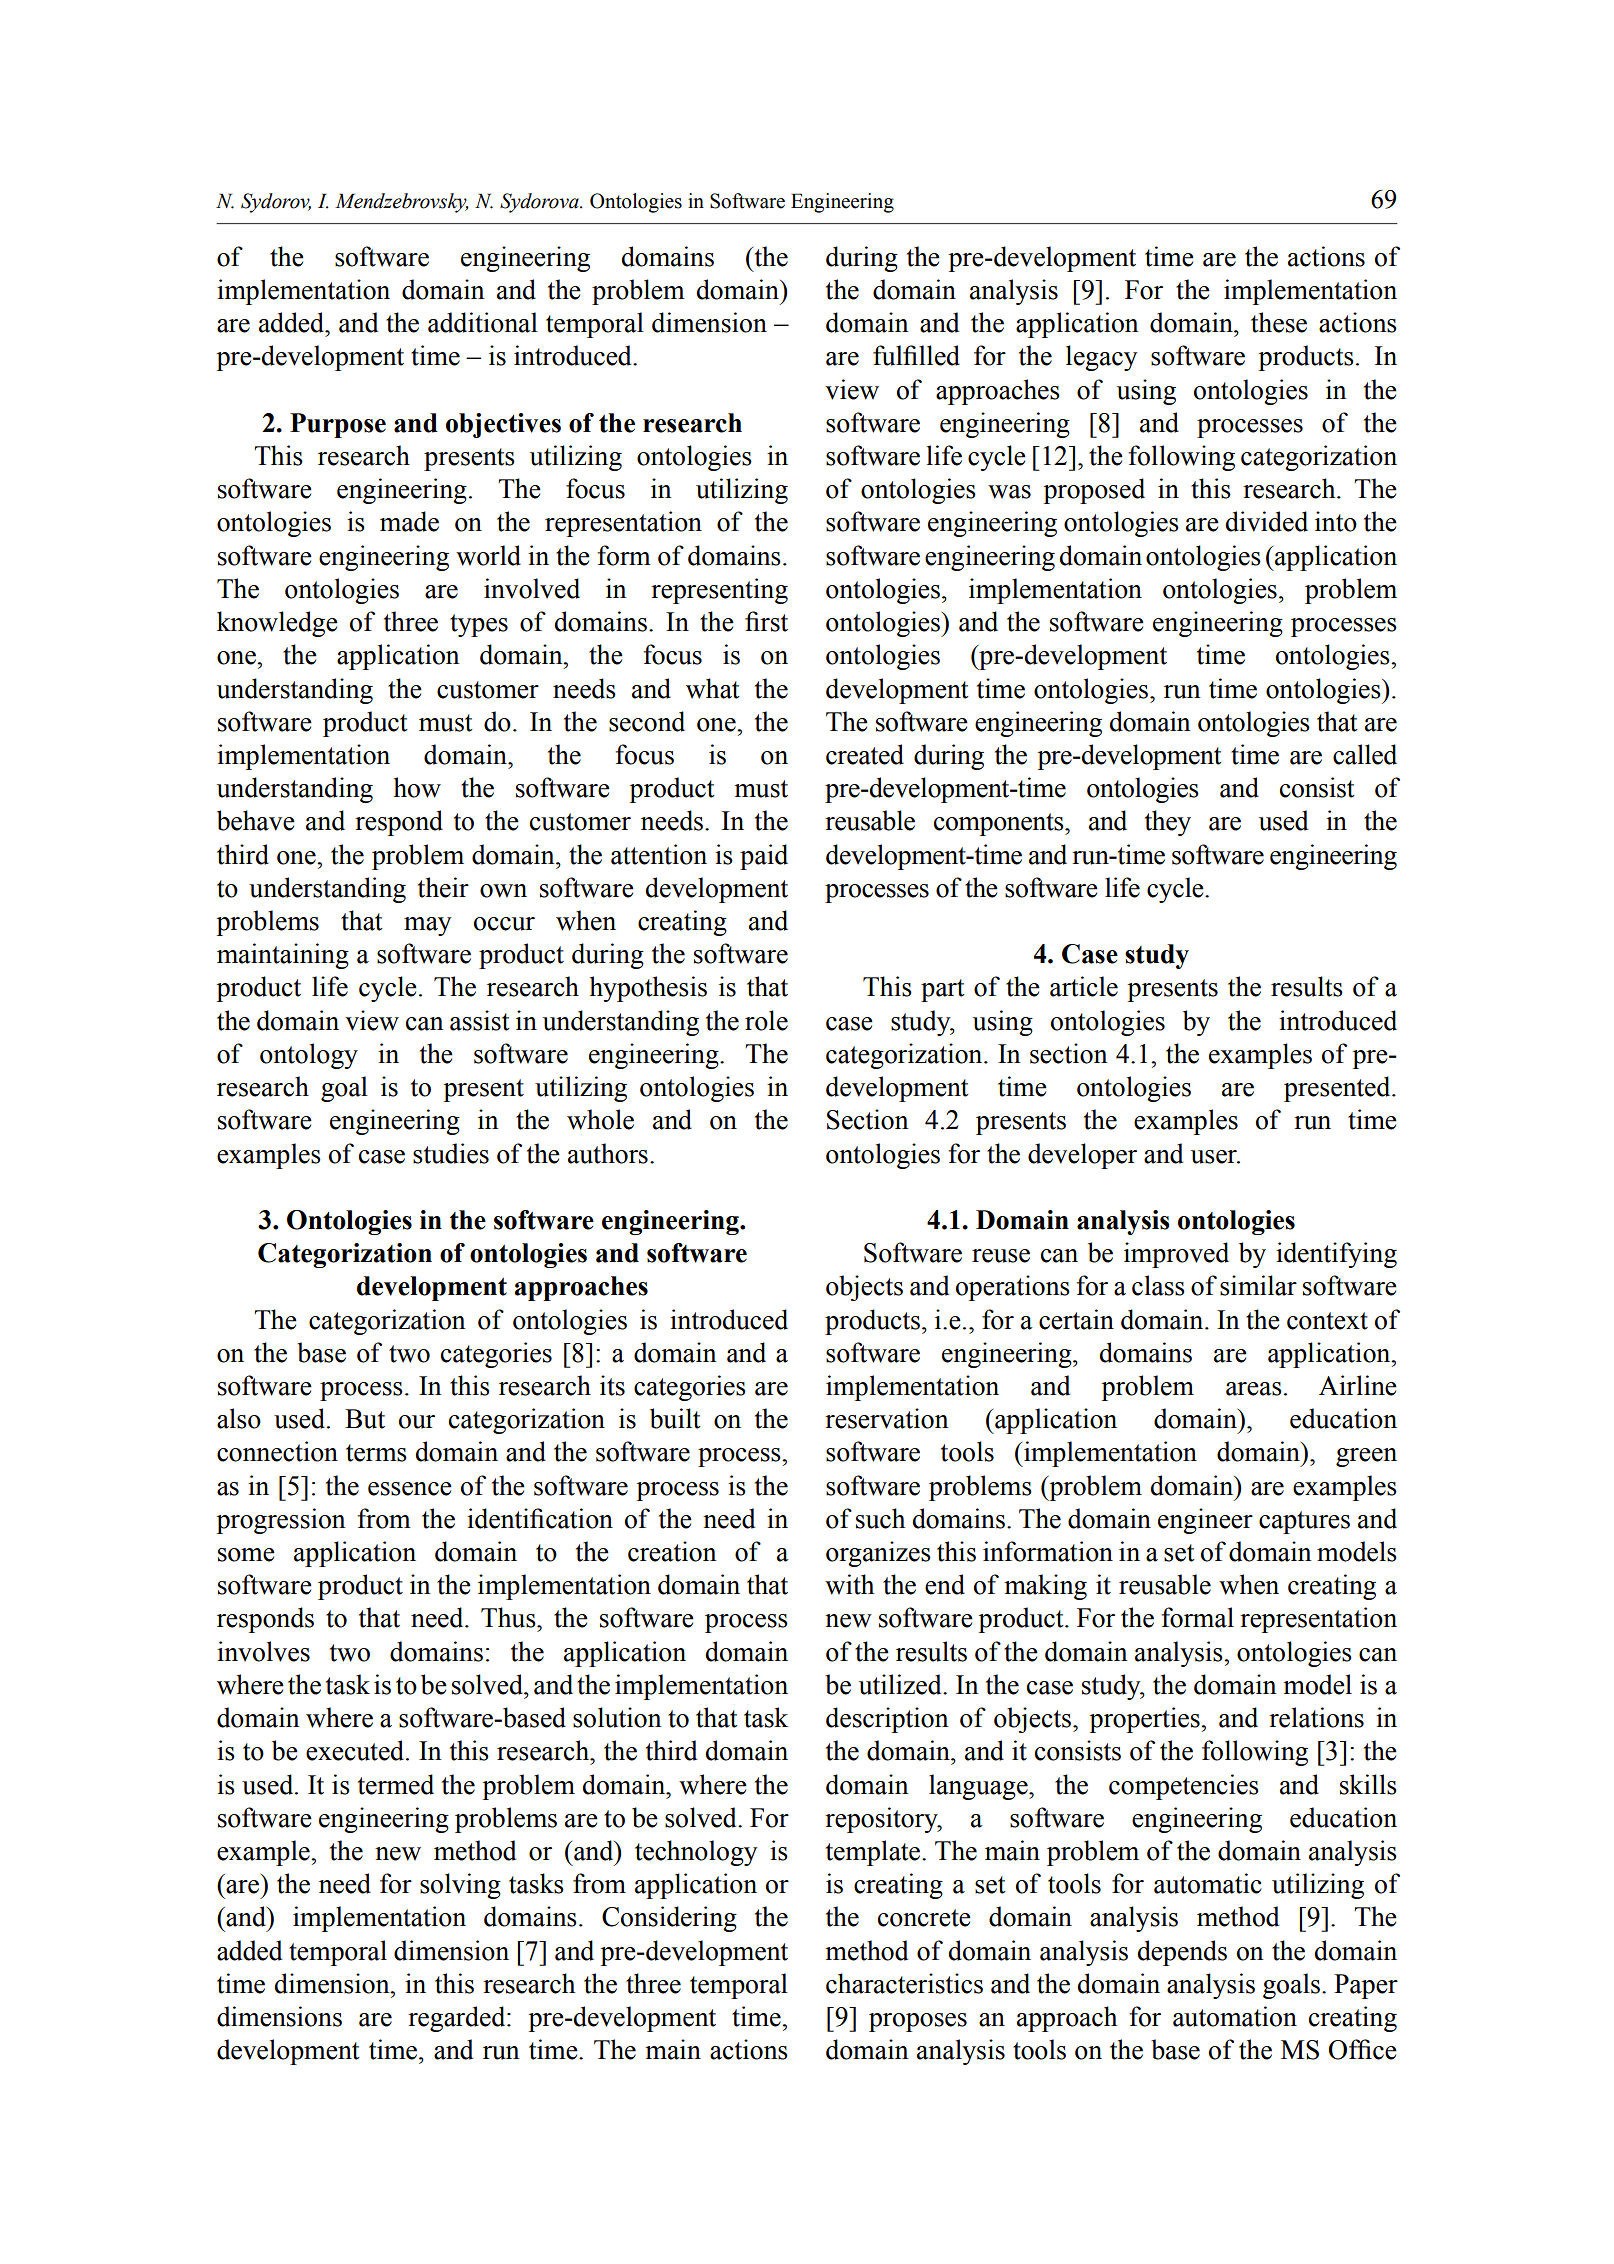 The height and width of the screenshot is (2264, 1614). I want to click on Purpose, so click(338, 425).
